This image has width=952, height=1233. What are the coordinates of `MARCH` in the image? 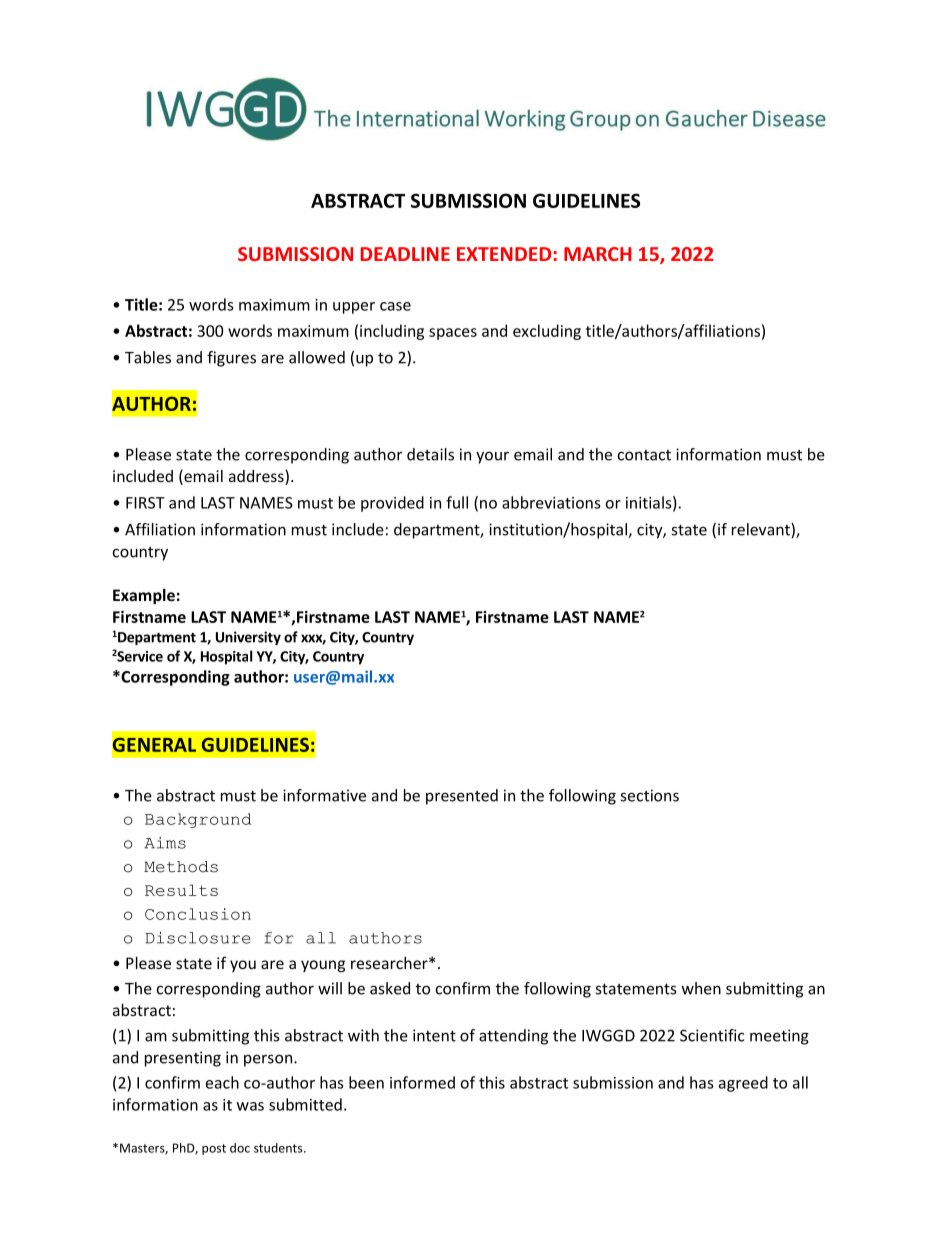 It's located at (597, 254).
